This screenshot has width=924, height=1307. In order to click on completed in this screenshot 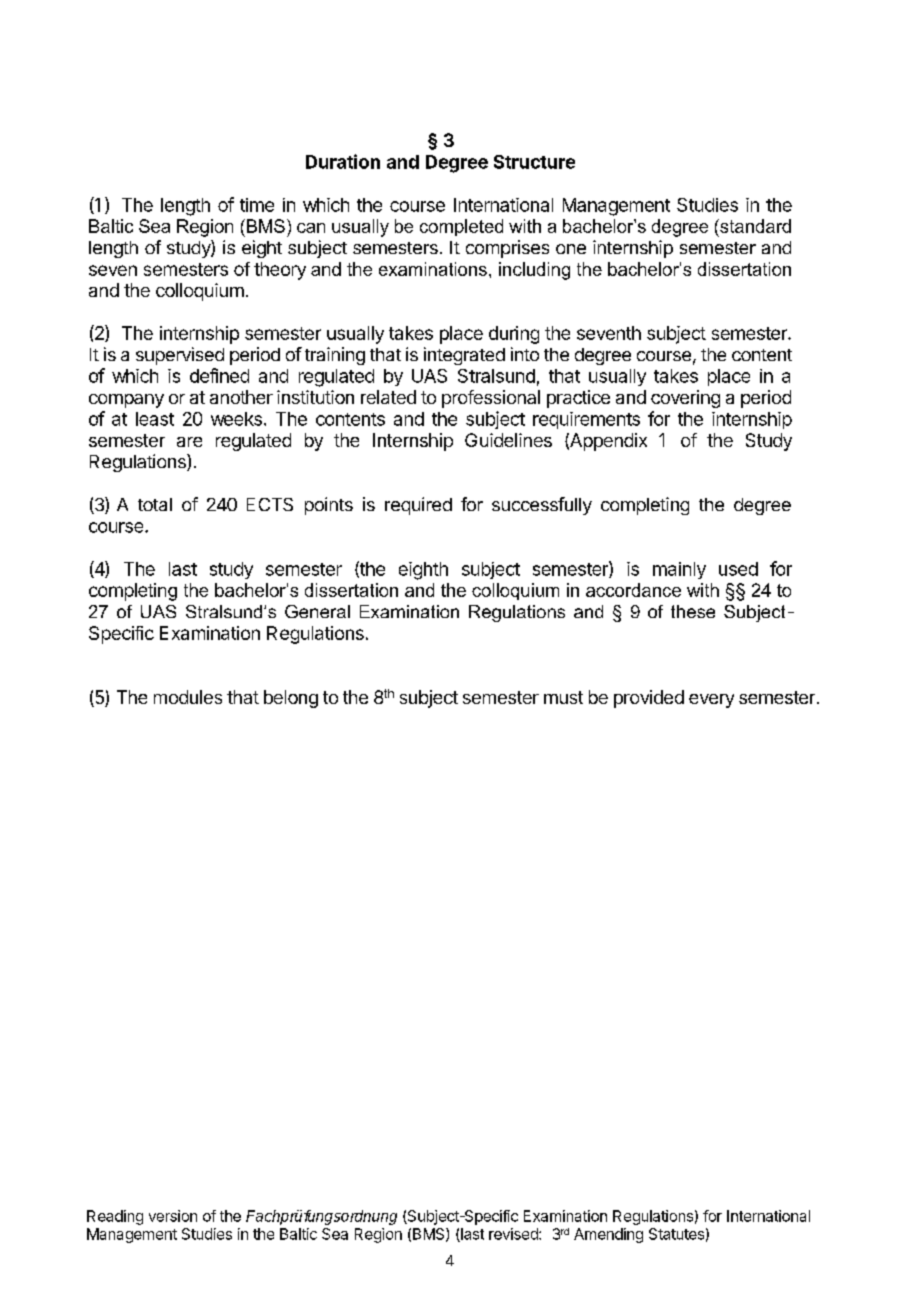, I will do `click(461, 227)`.
